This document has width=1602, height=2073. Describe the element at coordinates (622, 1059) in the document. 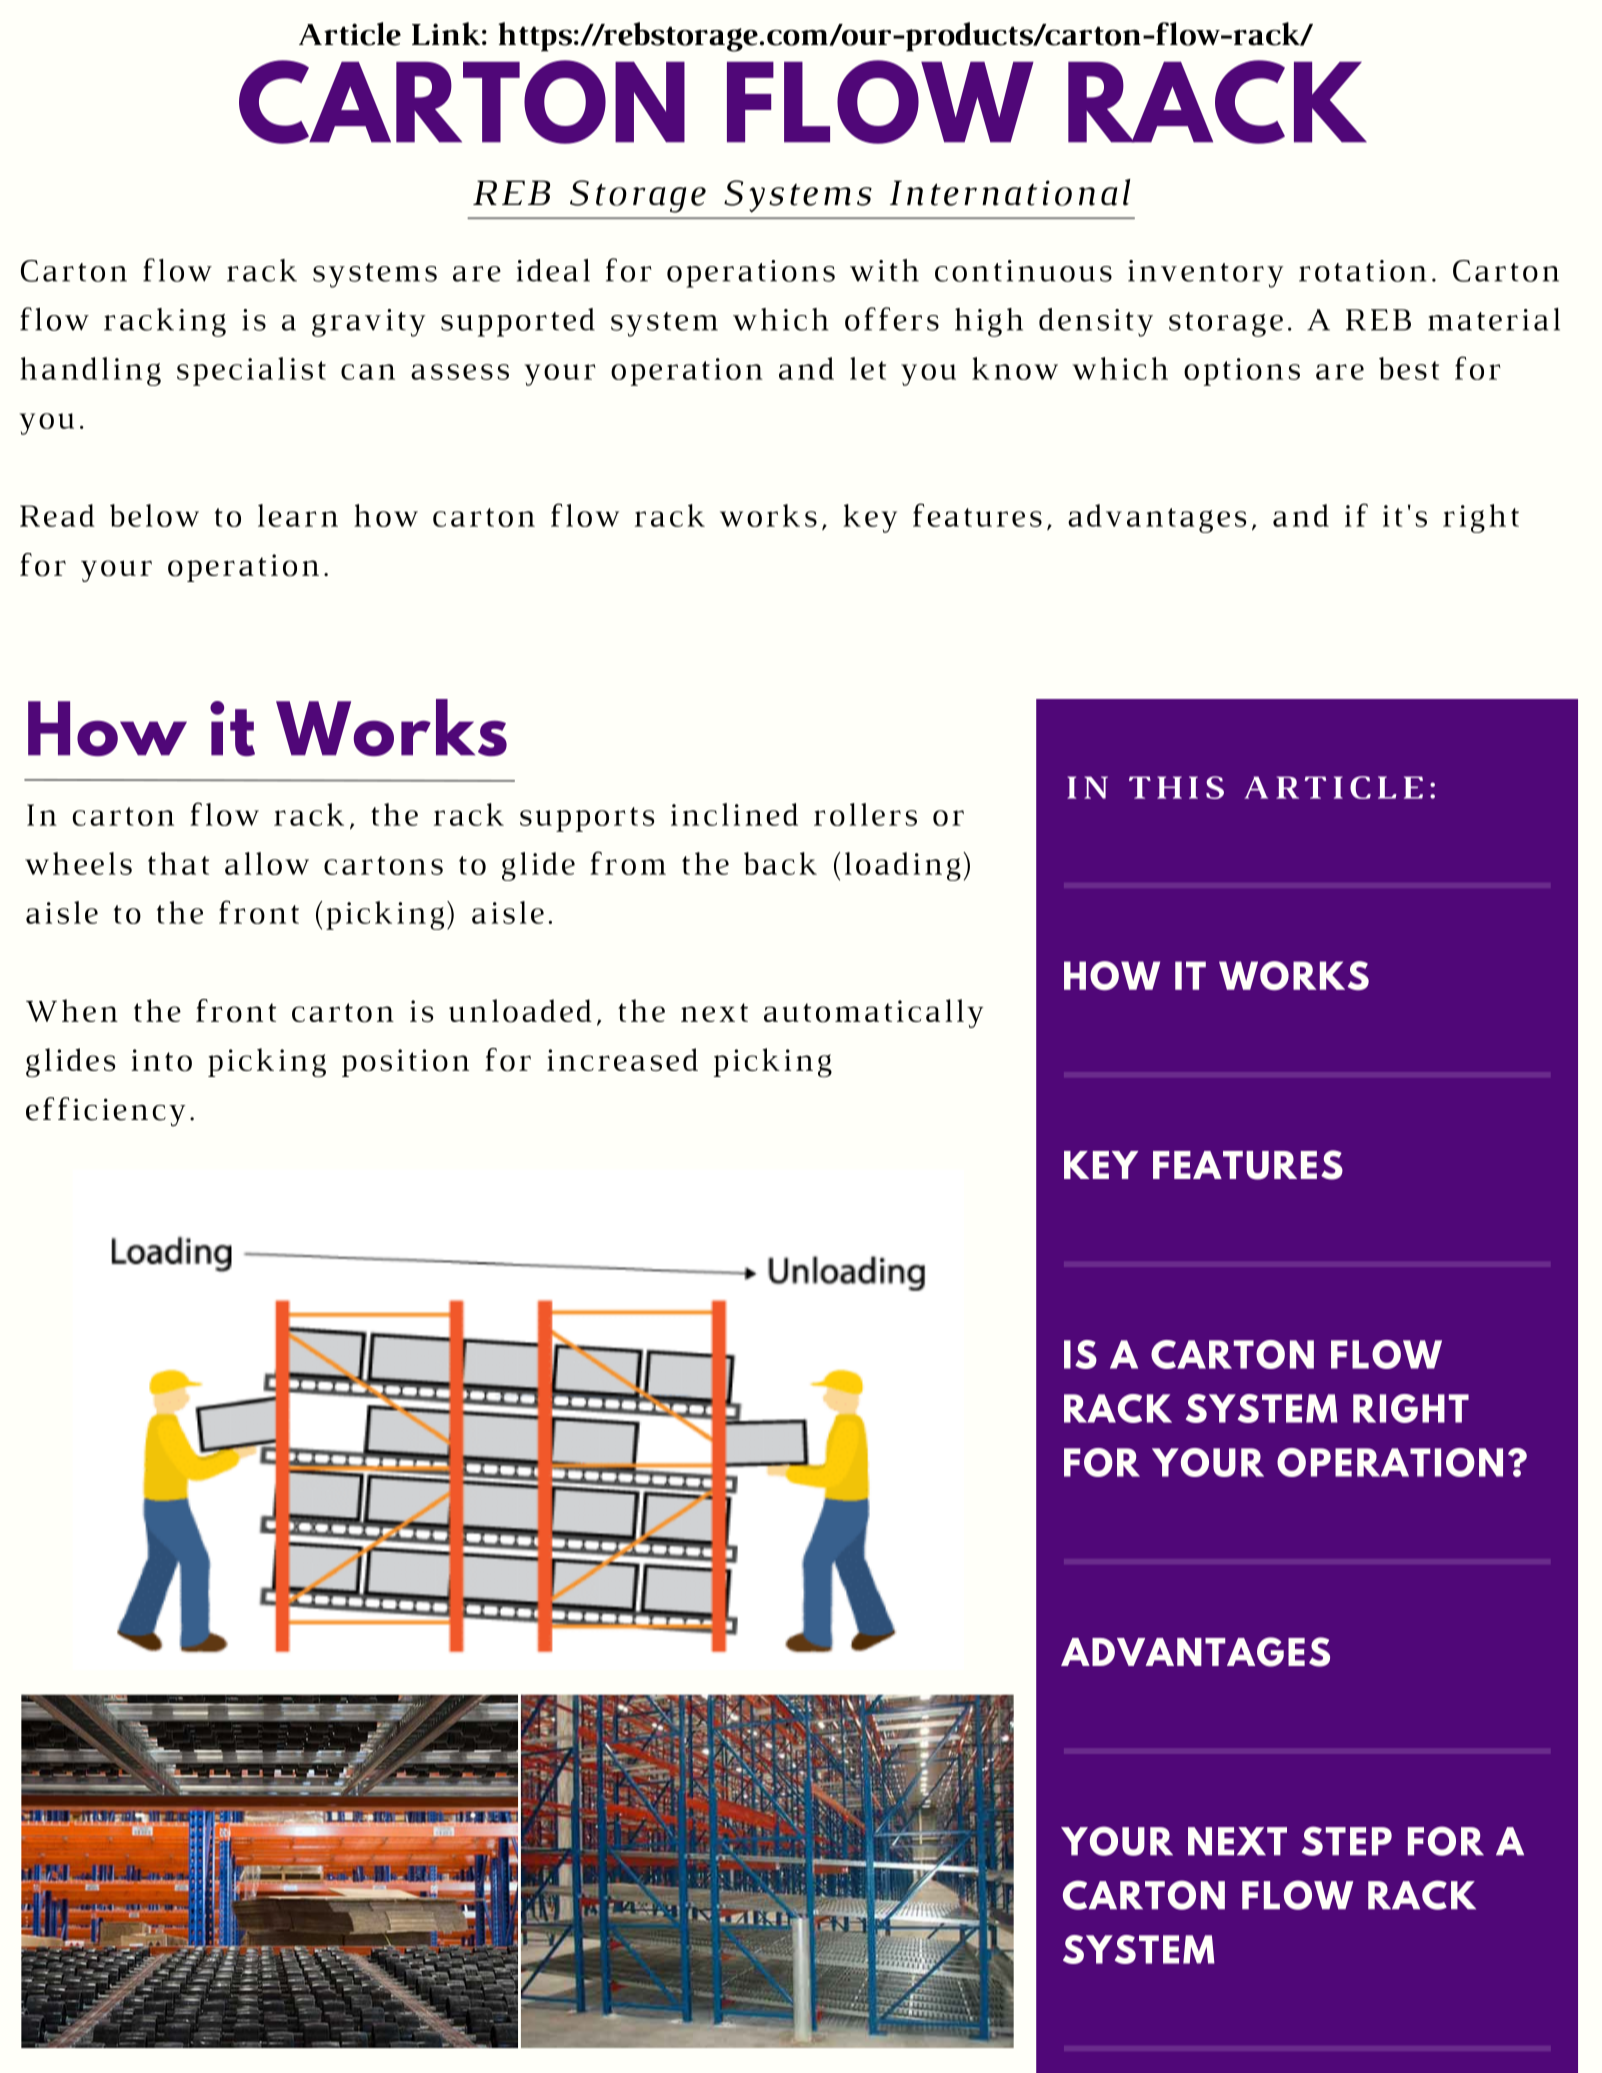

I see `increased` at that location.
